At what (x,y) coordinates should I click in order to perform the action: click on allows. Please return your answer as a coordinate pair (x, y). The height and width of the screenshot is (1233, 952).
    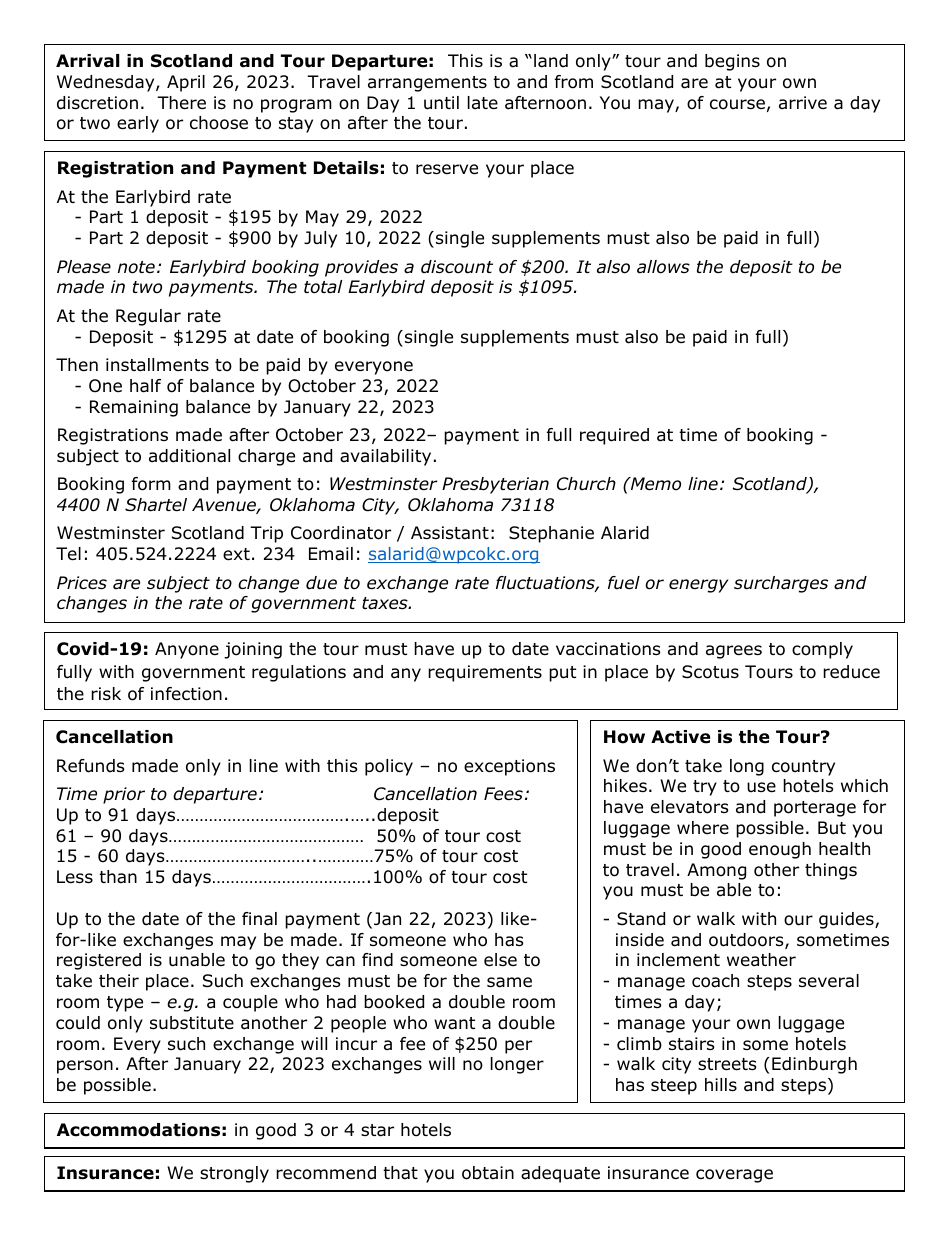
    Looking at the image, I should click on (663, 267).
